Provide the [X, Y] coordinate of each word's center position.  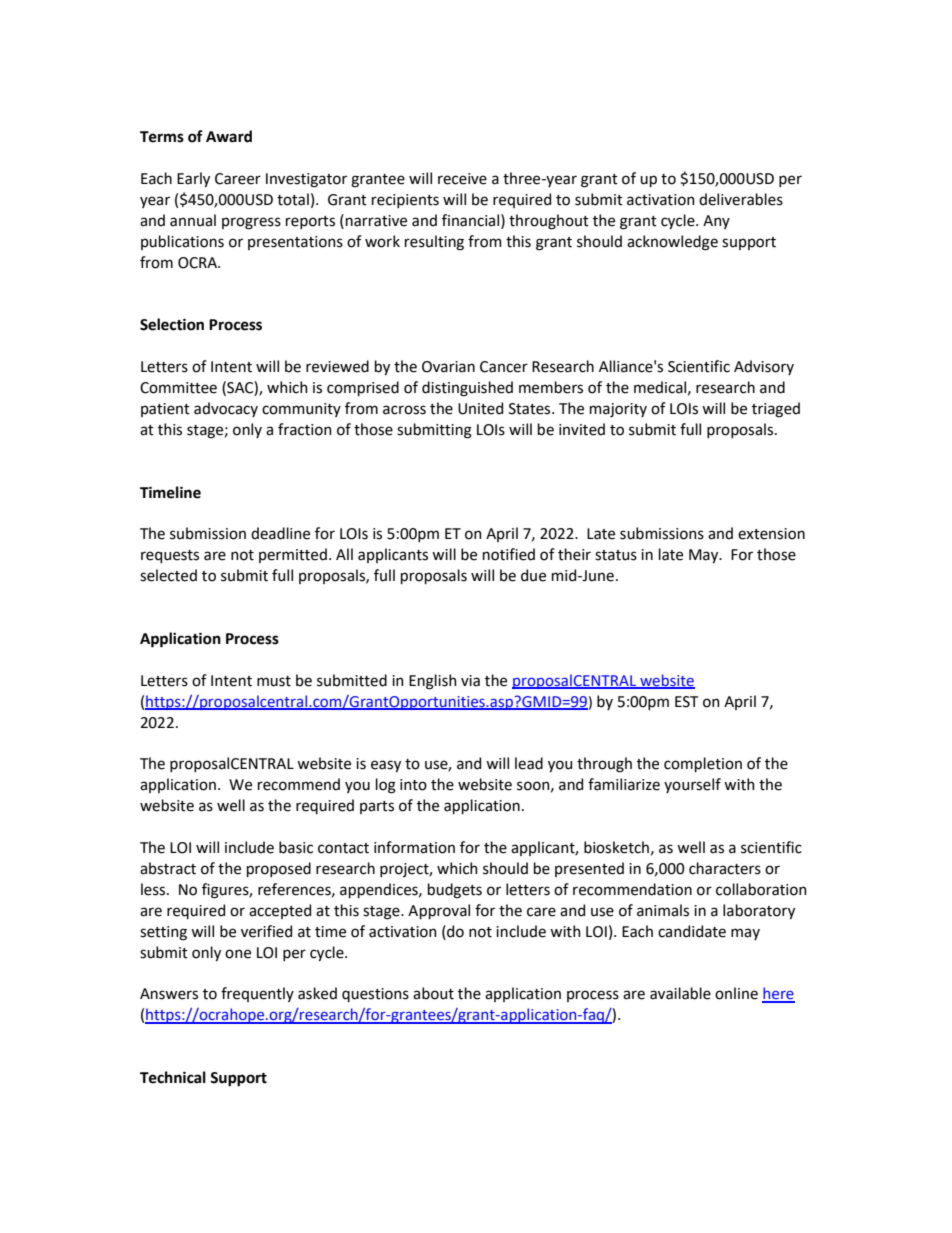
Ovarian [448, 367]
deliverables [741, 199]
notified [509, 554]
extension [771, 534]
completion [703, 764]
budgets [455, 891]
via [470, 681]
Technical [173, 1077]
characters [725, 868]
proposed [279, 869]
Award [229, 136]
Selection [172, 324]
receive [462, 179]
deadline [280, 533]
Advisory [764, 367]
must [274, 681]
